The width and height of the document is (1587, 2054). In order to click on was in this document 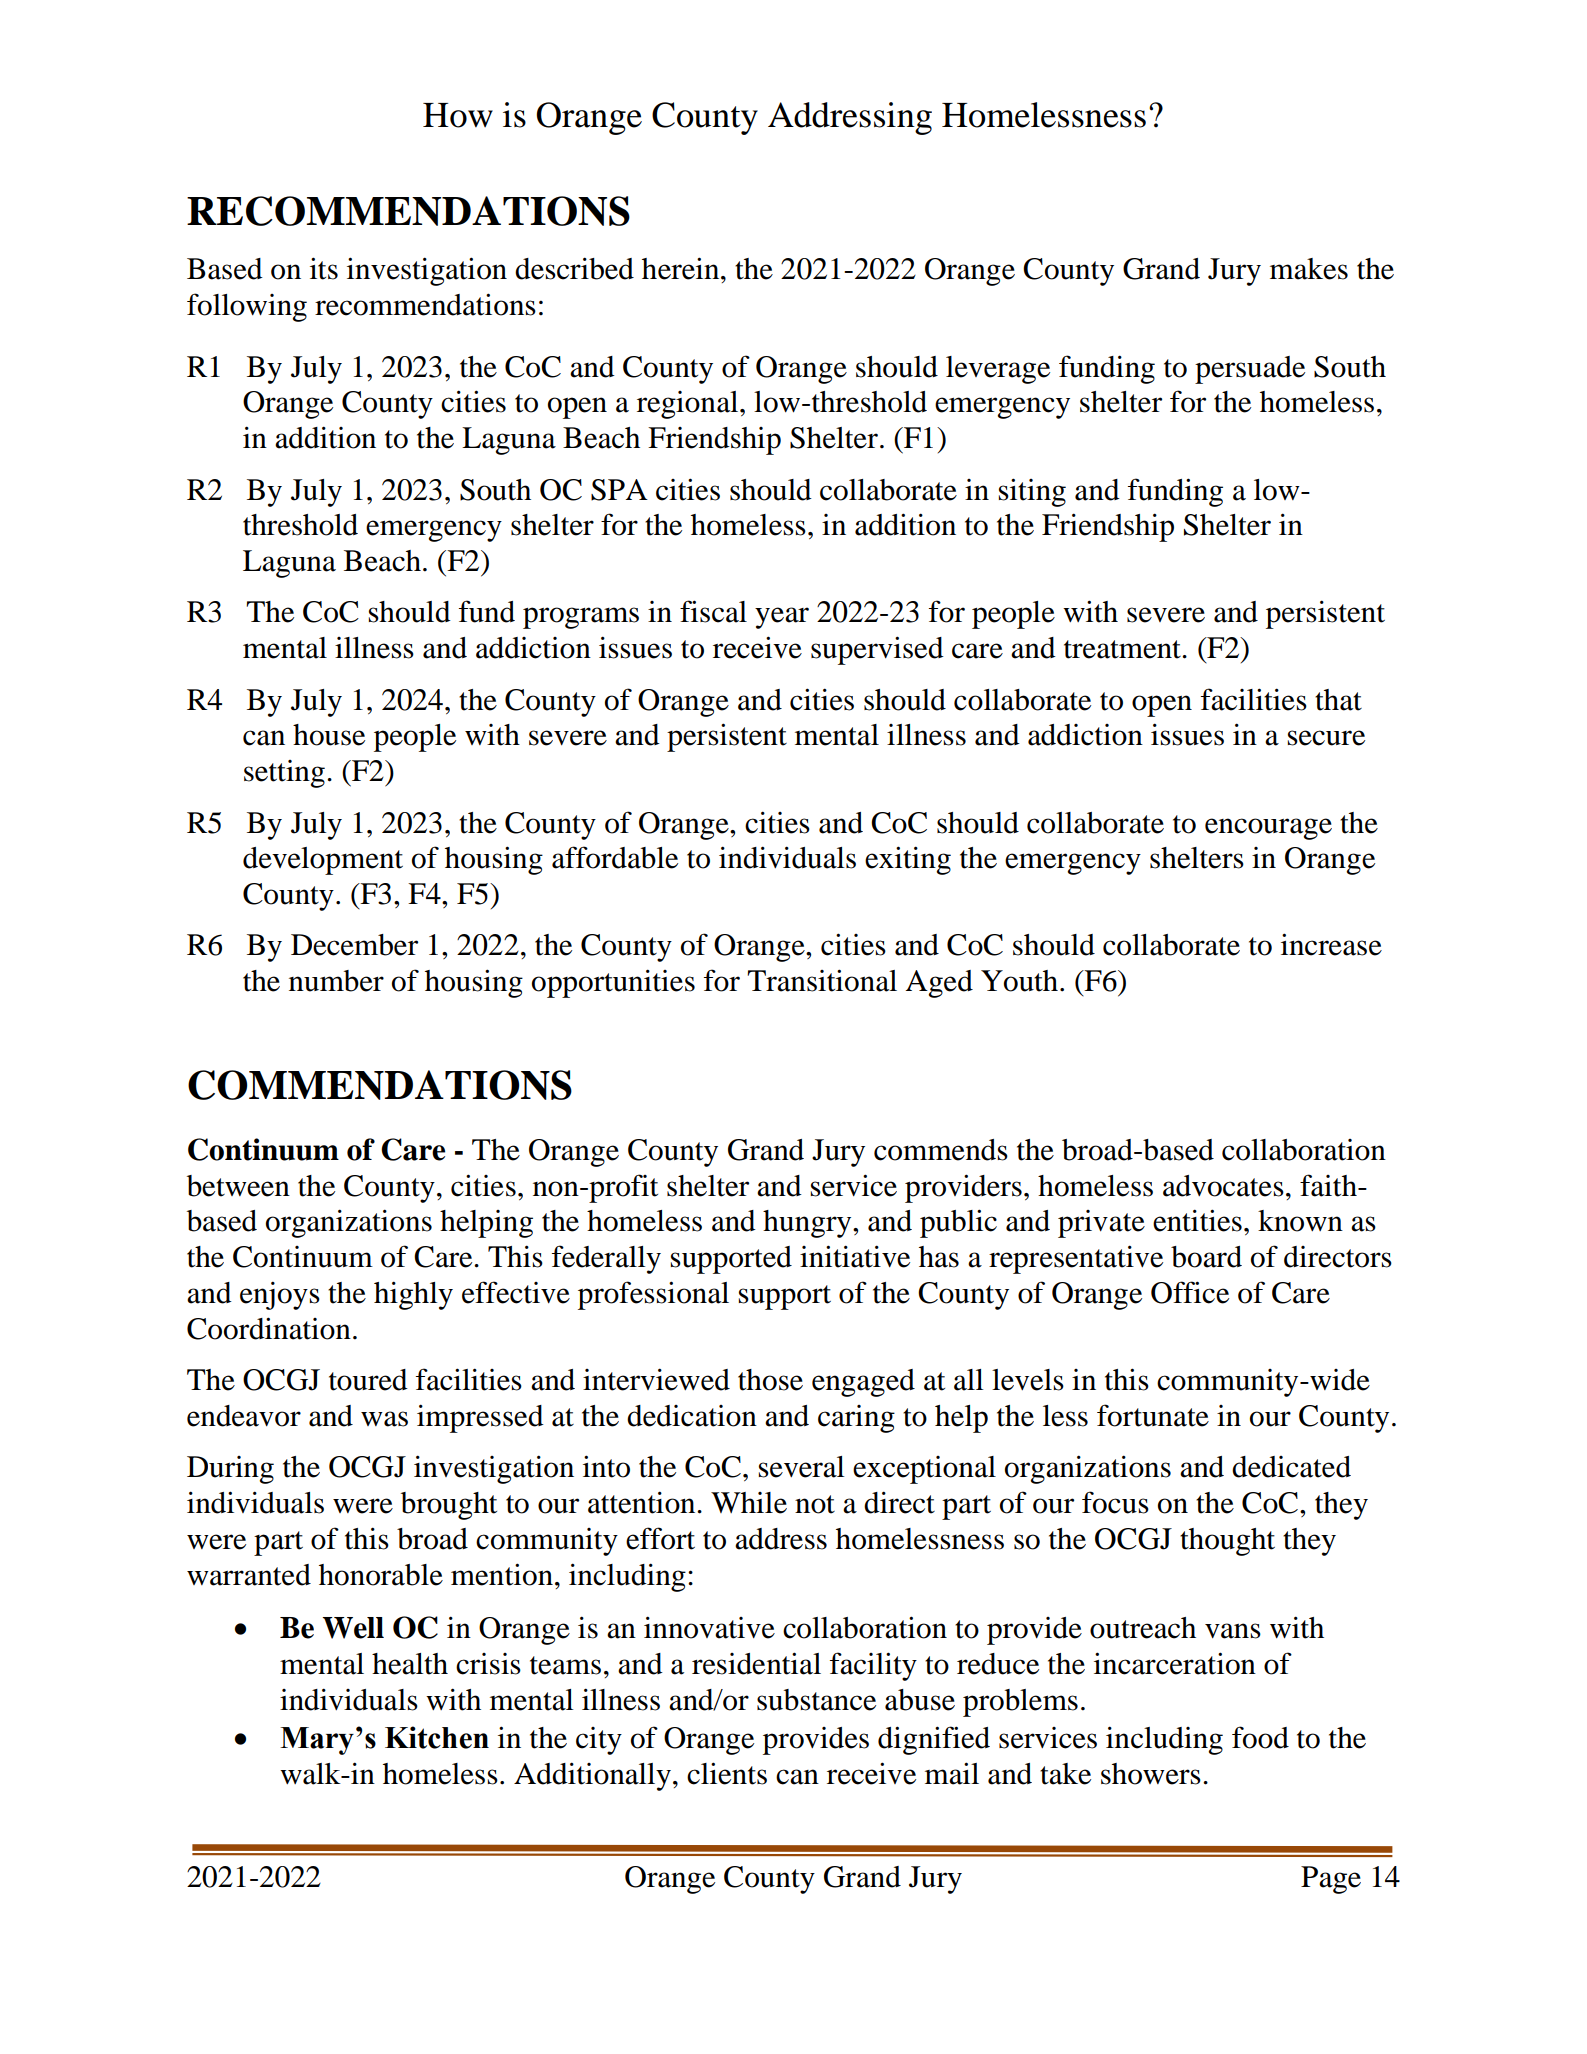, I will do `click(384, 1419)`.
